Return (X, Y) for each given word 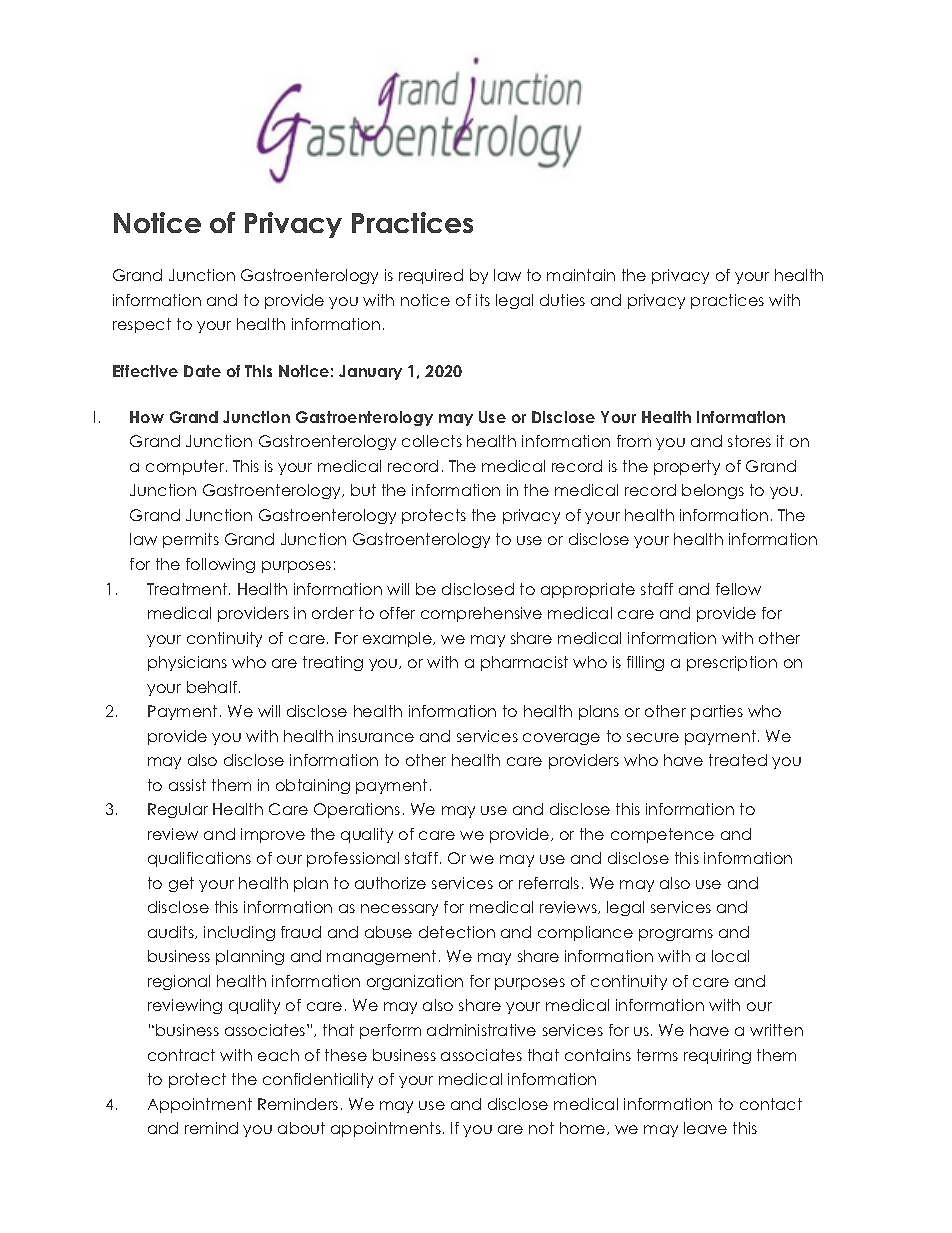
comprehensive (481, 614)
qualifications (199, 859)
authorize (390, 883)
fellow (738, 589)
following (220, 565)
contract (181, 1055)
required (431, 276)
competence (662, 835)
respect (142, 325)
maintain (581, 275)
